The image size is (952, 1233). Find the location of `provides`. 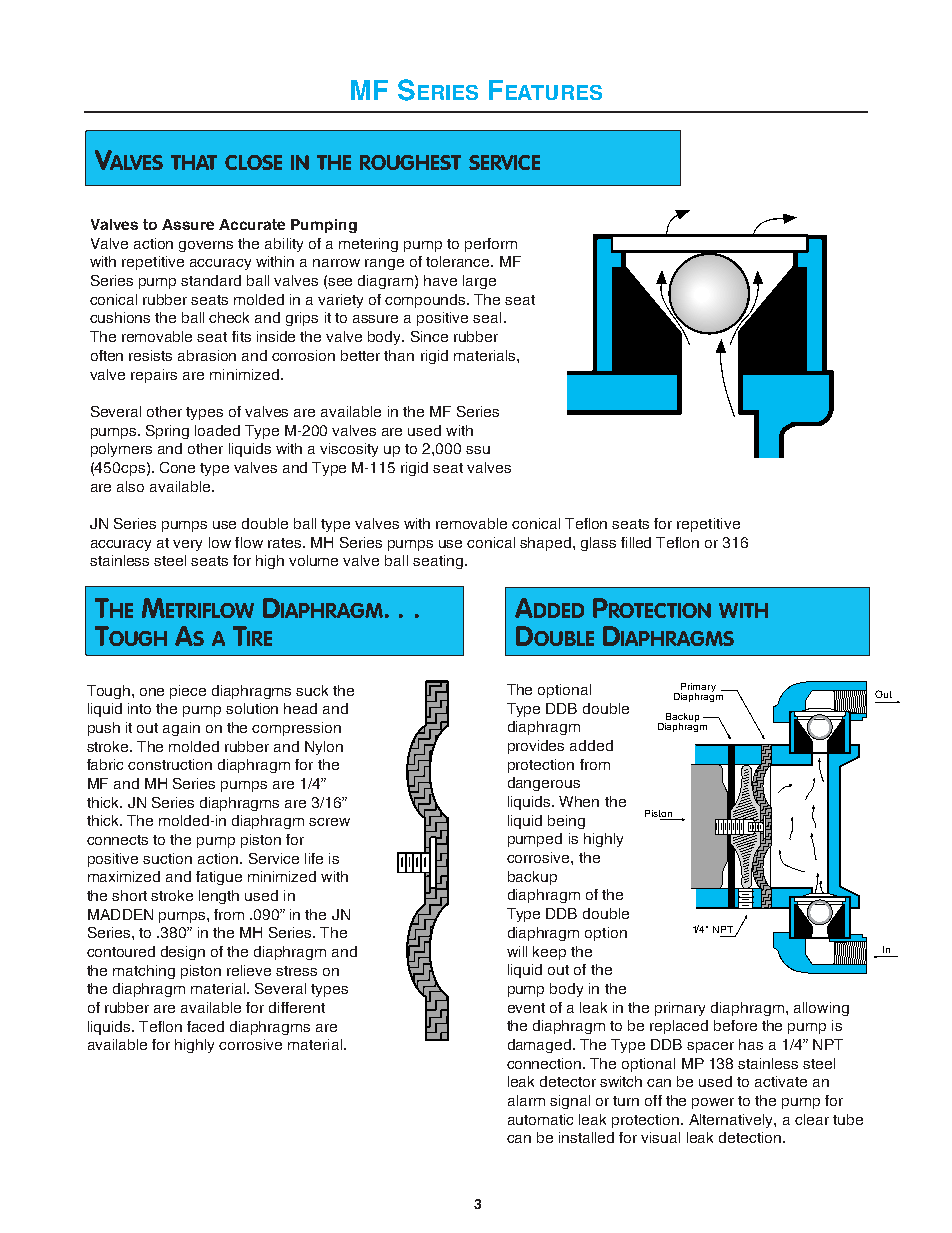

provides is located at coordinates (536, 747).
